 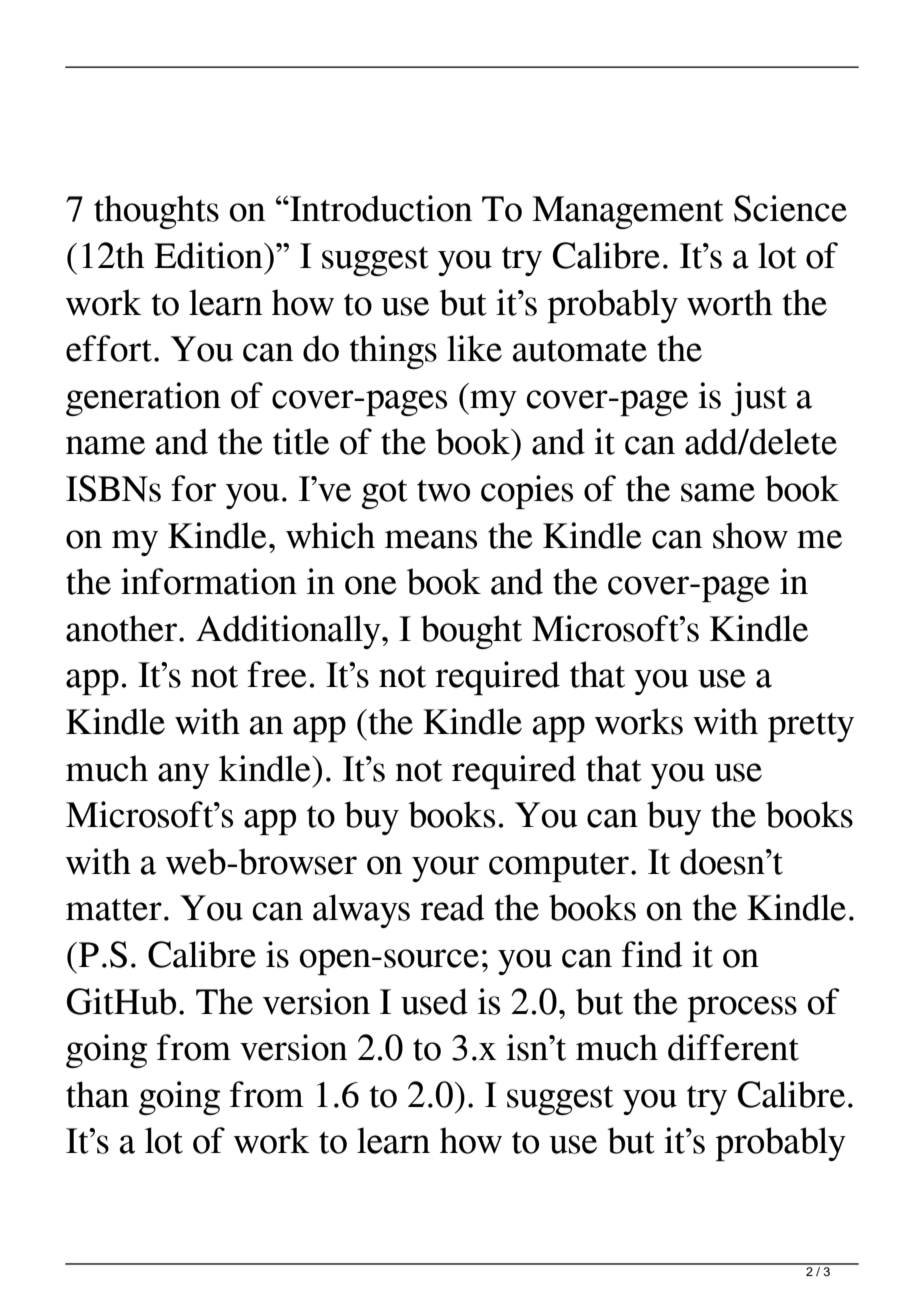 What do you see at coordinates (121, 628) in the screenshot?
I see `another` at bounding box center [121, 628].
